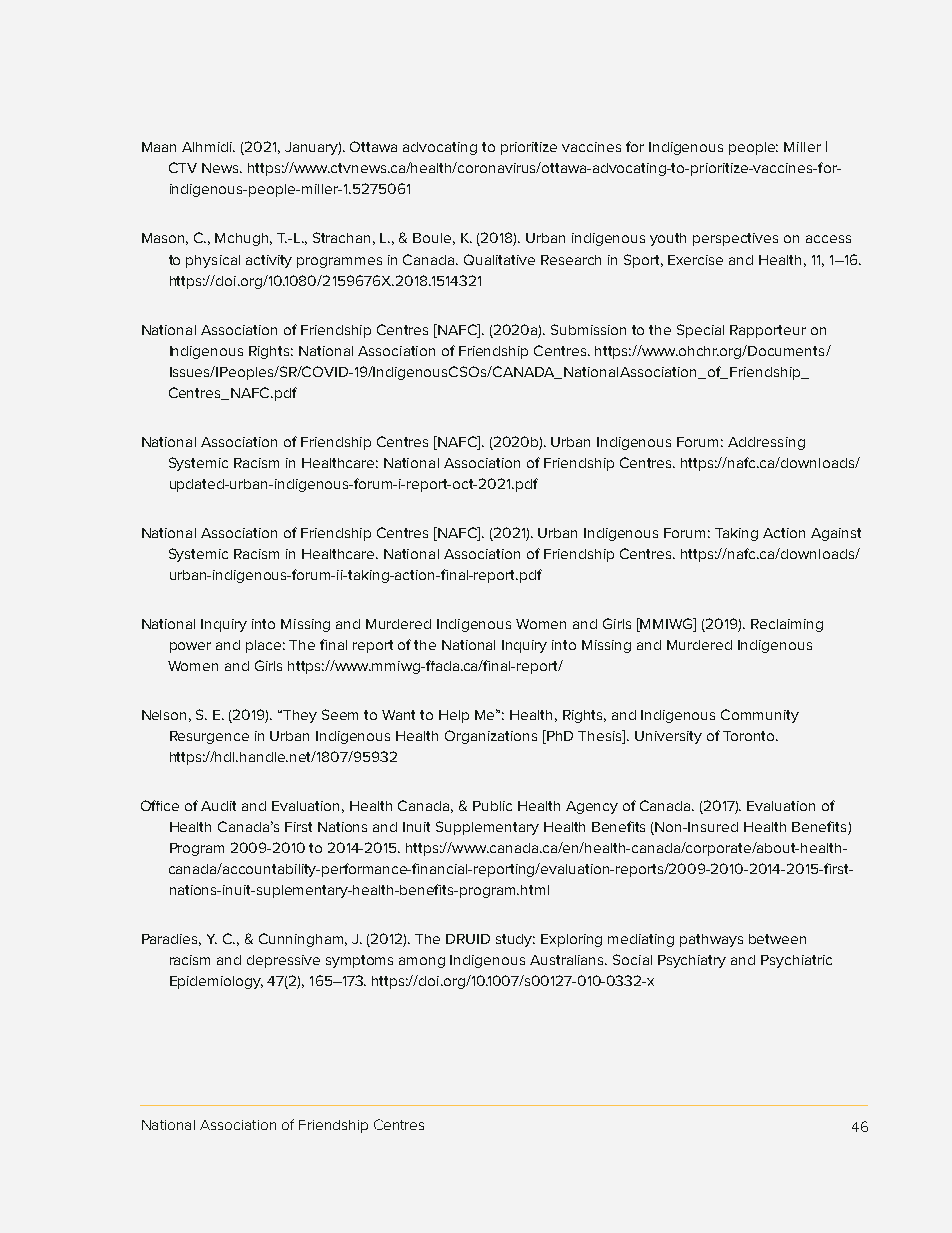 Image resolution: width=952 pixels, height=1233 pixels. I want to click on depressive, so click(283, 961).
